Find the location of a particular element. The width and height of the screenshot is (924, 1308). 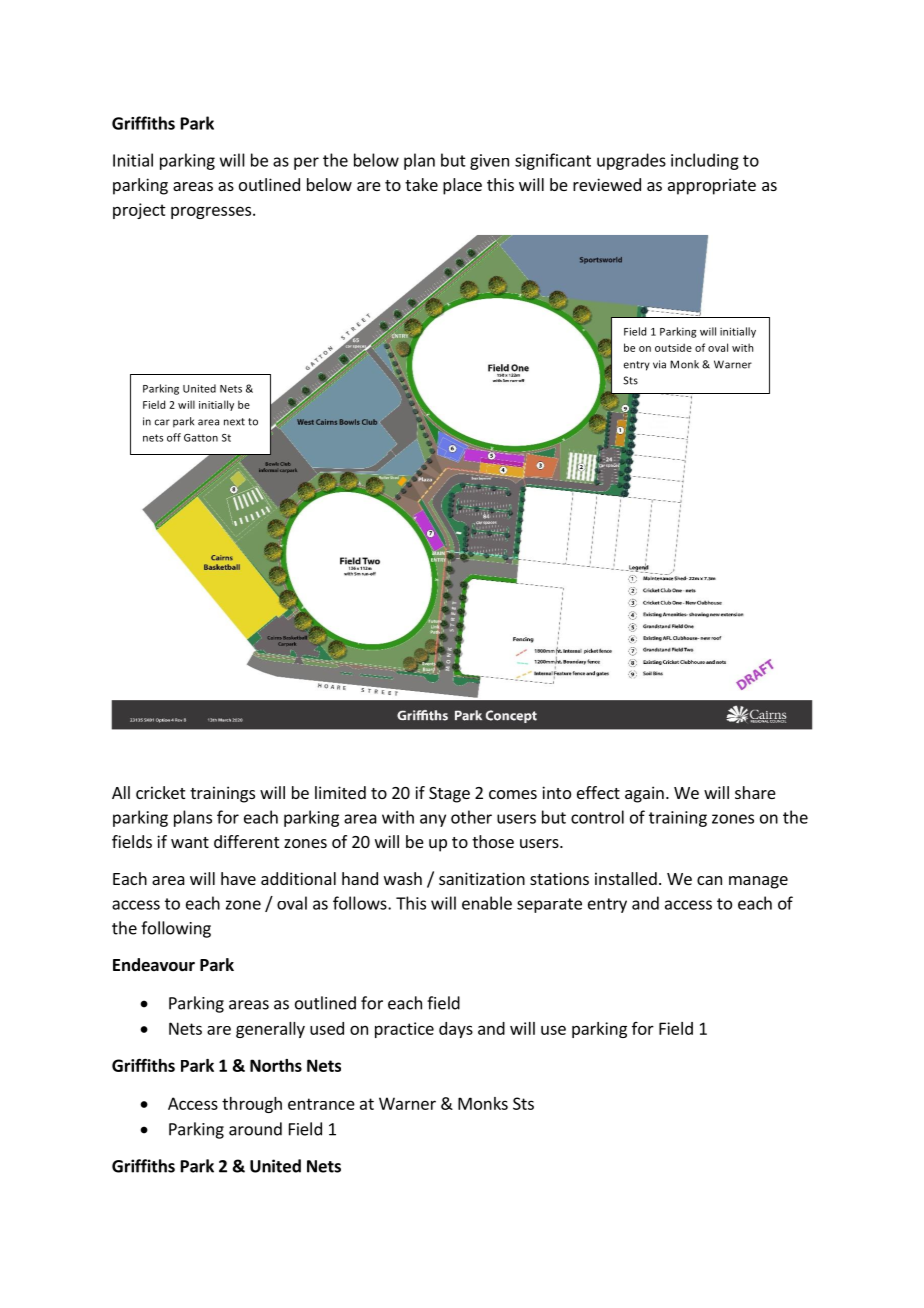

again is located at coordinates (644, 794).
